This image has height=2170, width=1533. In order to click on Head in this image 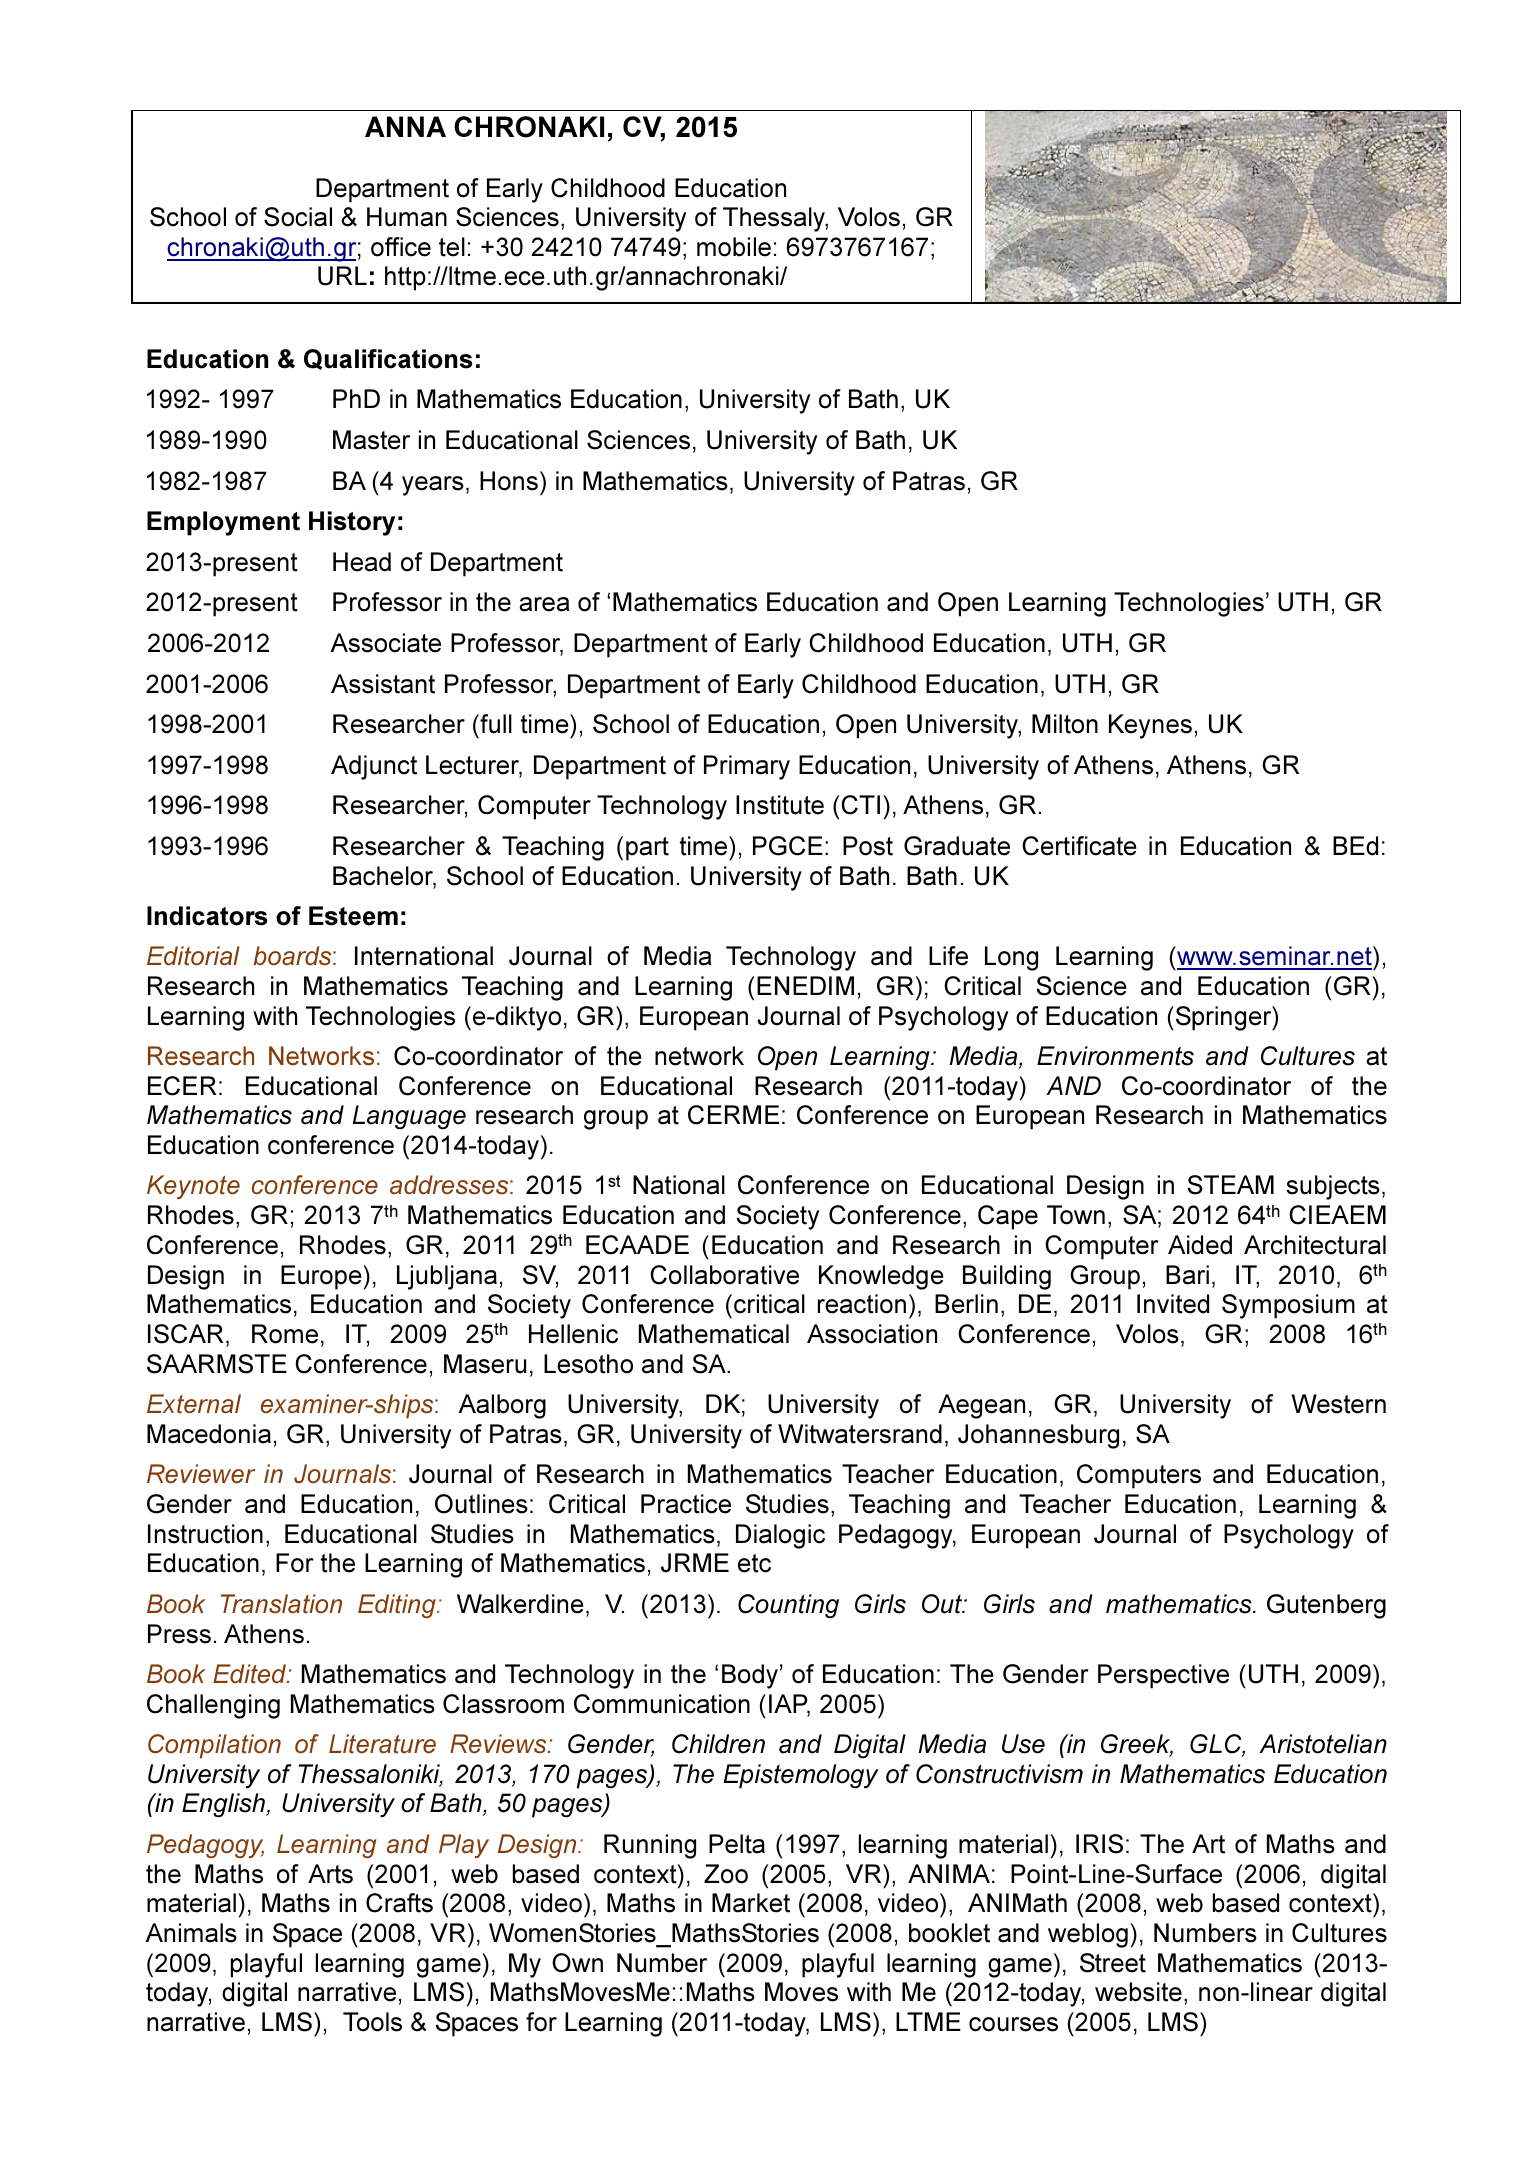, I will do `click(362, 562)`.
